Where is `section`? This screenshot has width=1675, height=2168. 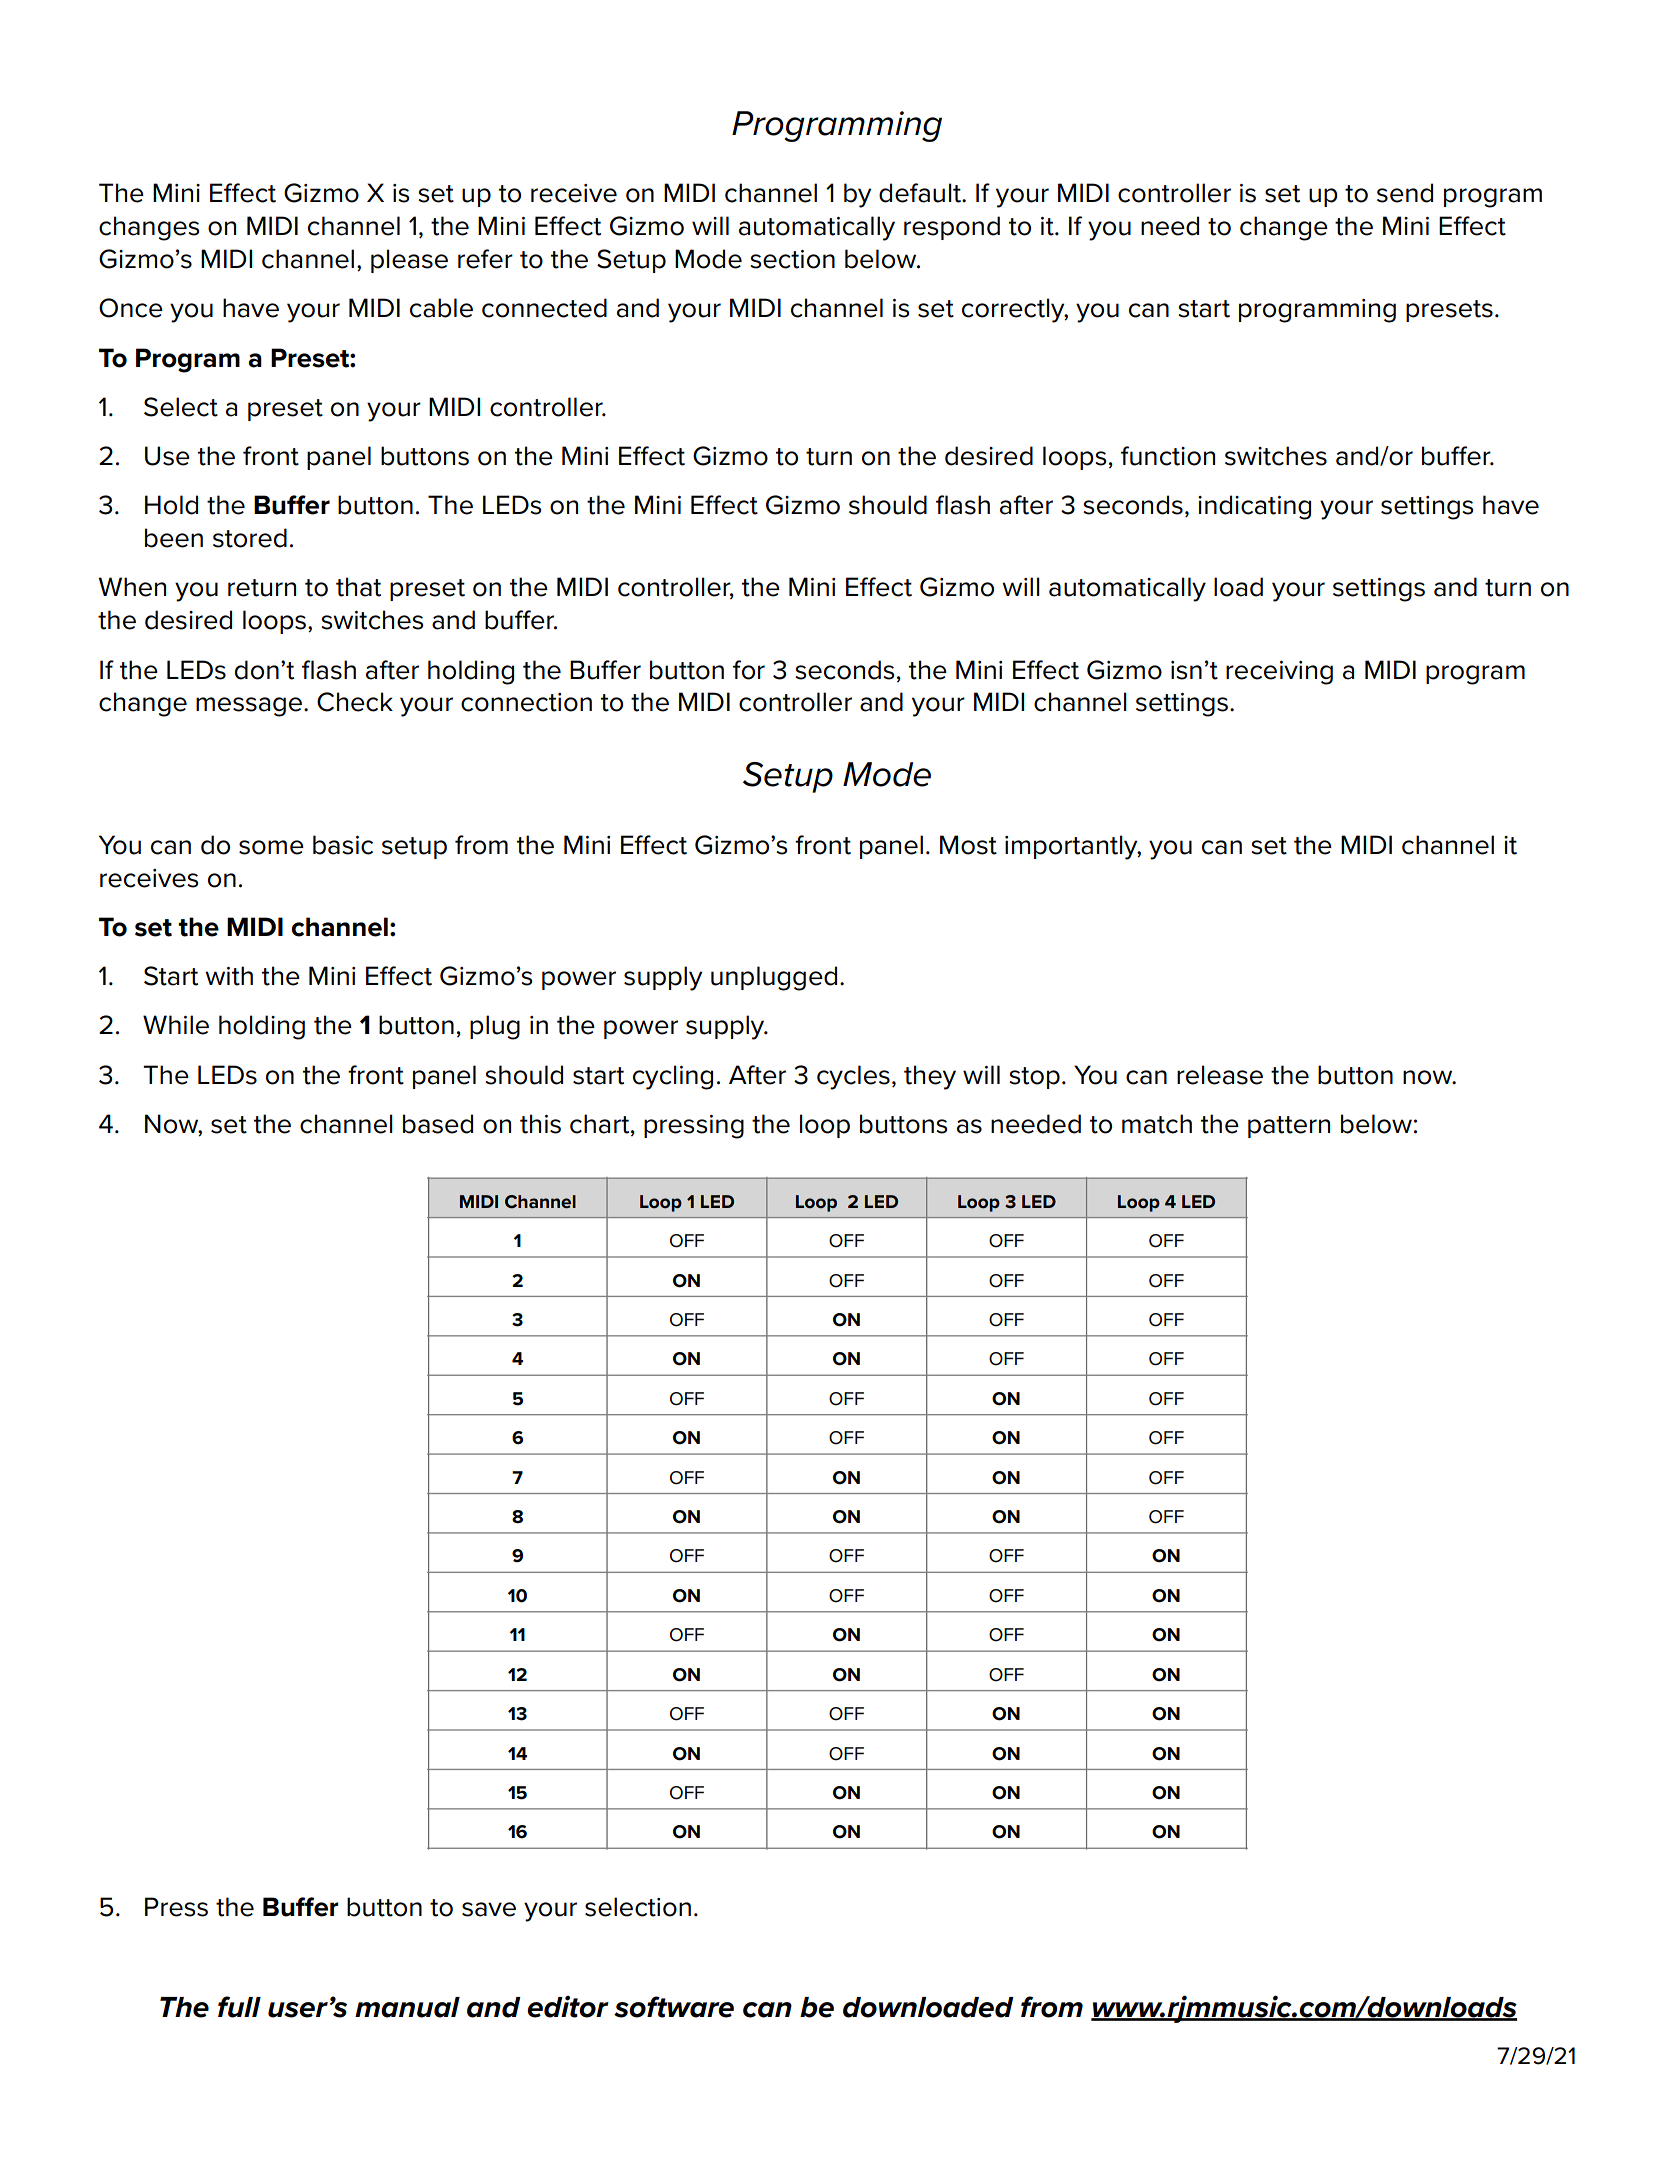 section is located at coordinates (792, 259).
